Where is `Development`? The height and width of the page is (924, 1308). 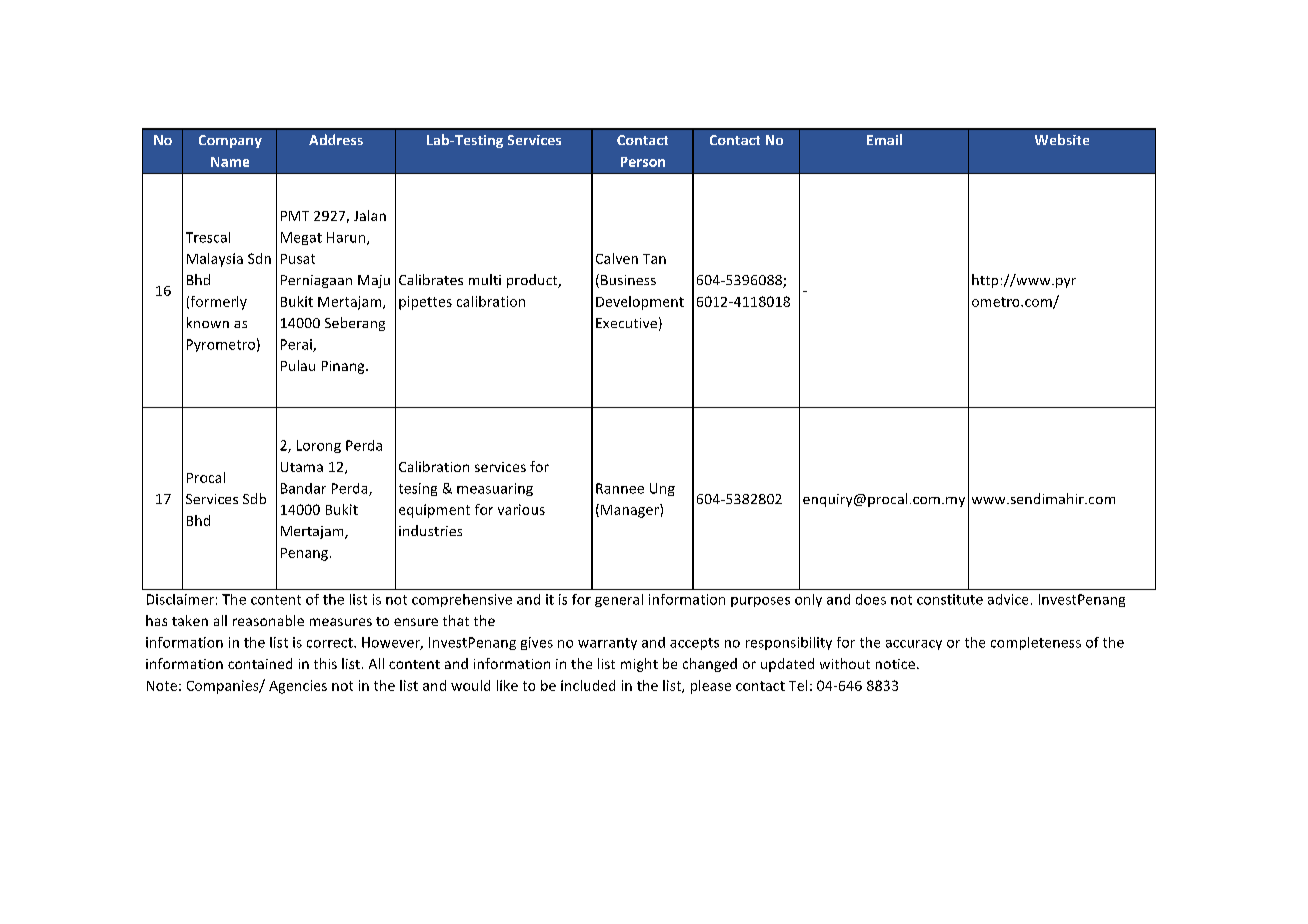 Development is located at coordinates (640, 303).
